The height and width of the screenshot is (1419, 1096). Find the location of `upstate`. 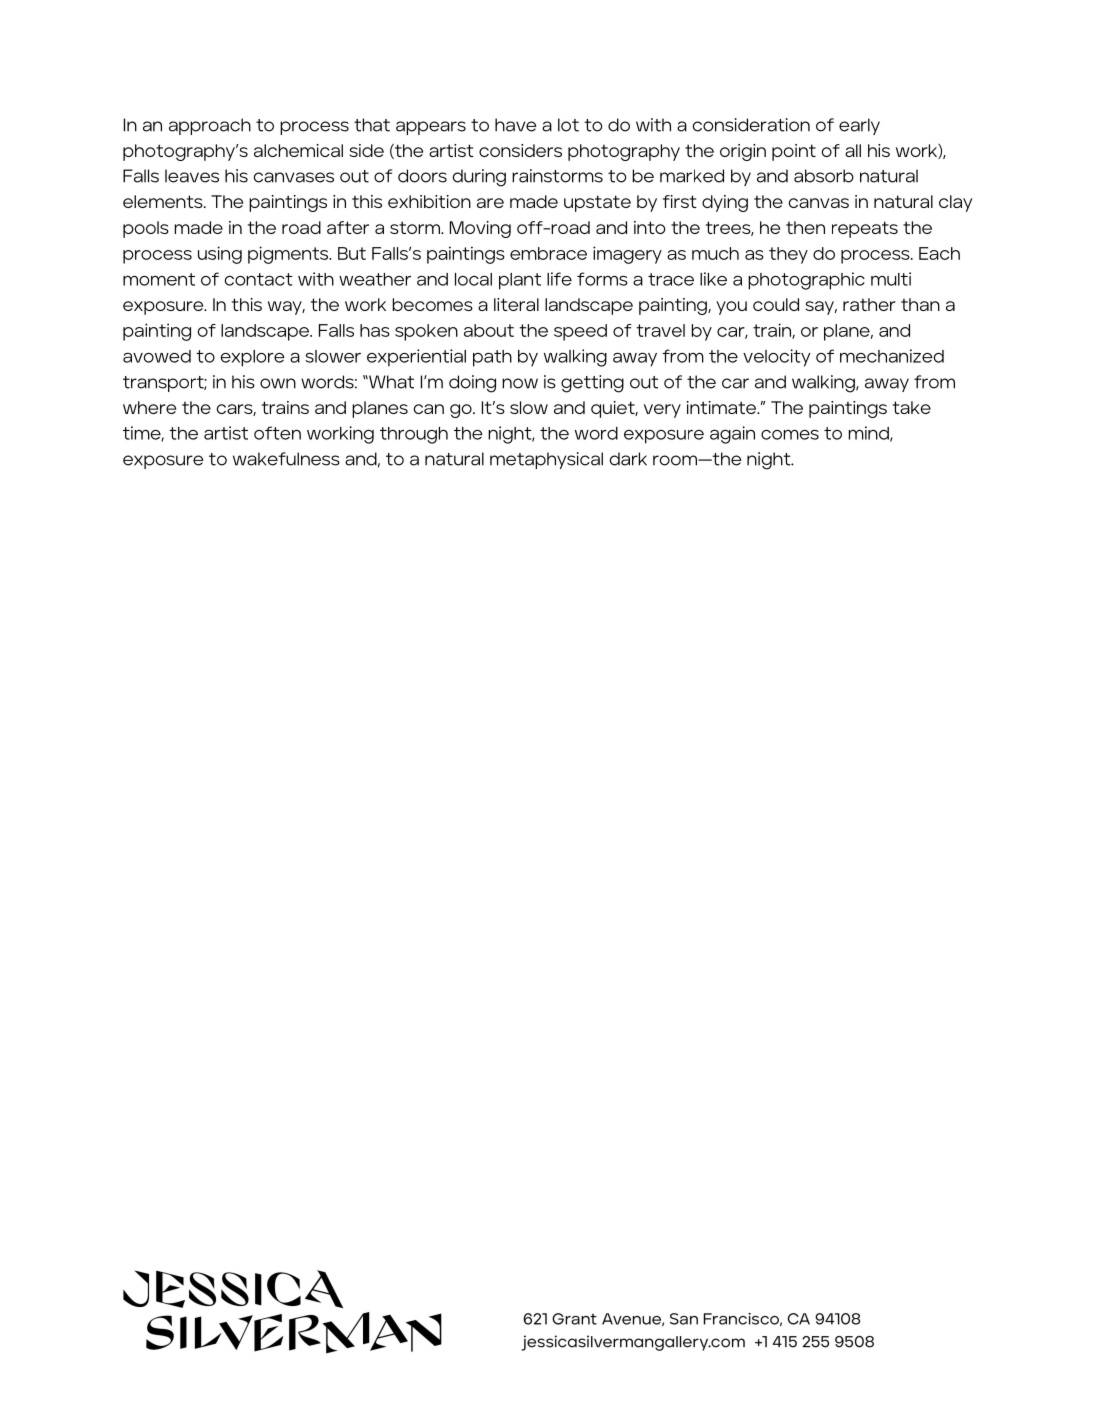

upstate is located at coordinates (597, 203).
